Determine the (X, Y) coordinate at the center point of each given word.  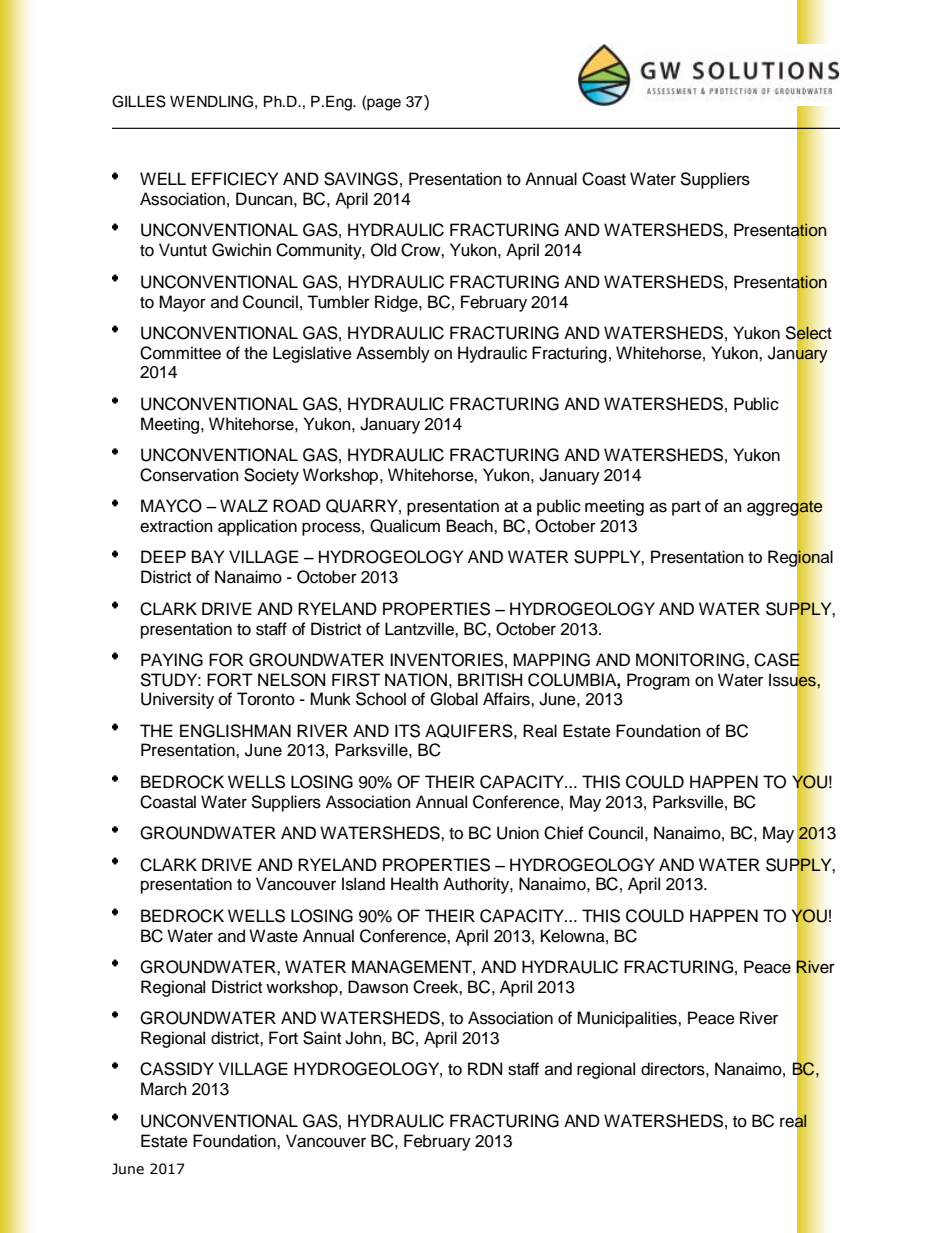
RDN (485, 1068)
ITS (407, 731)
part (686, 508)
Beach (471, 526)
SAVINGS (361, 179)
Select (809, 333)
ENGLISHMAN (235, 731)
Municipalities (628, 1019)
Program (658, 681)
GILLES (139, 101)
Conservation (189, 475)
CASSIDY (177, 1069)
